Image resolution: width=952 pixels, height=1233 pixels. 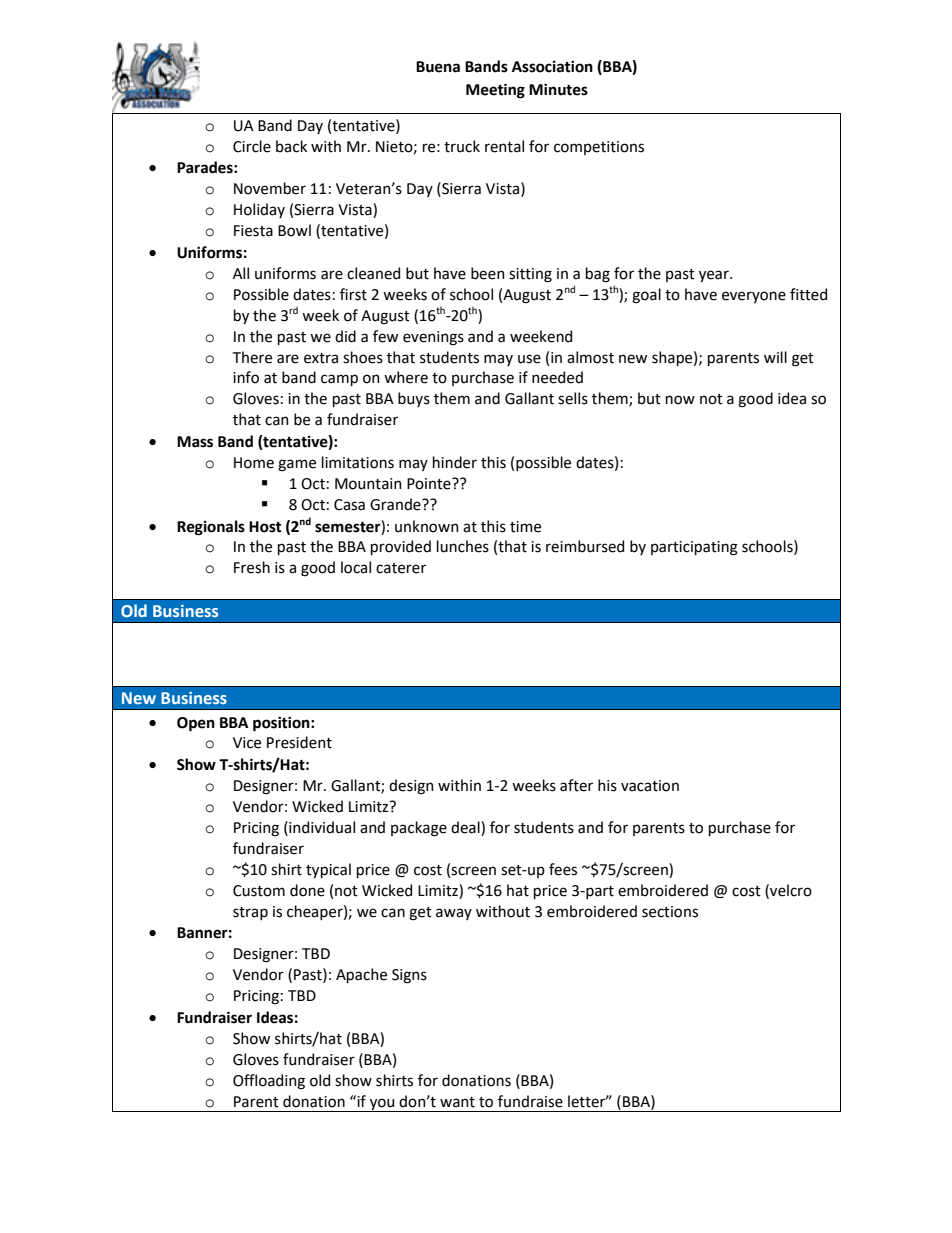 I want to click on want, so click(x=457, y=1102).
